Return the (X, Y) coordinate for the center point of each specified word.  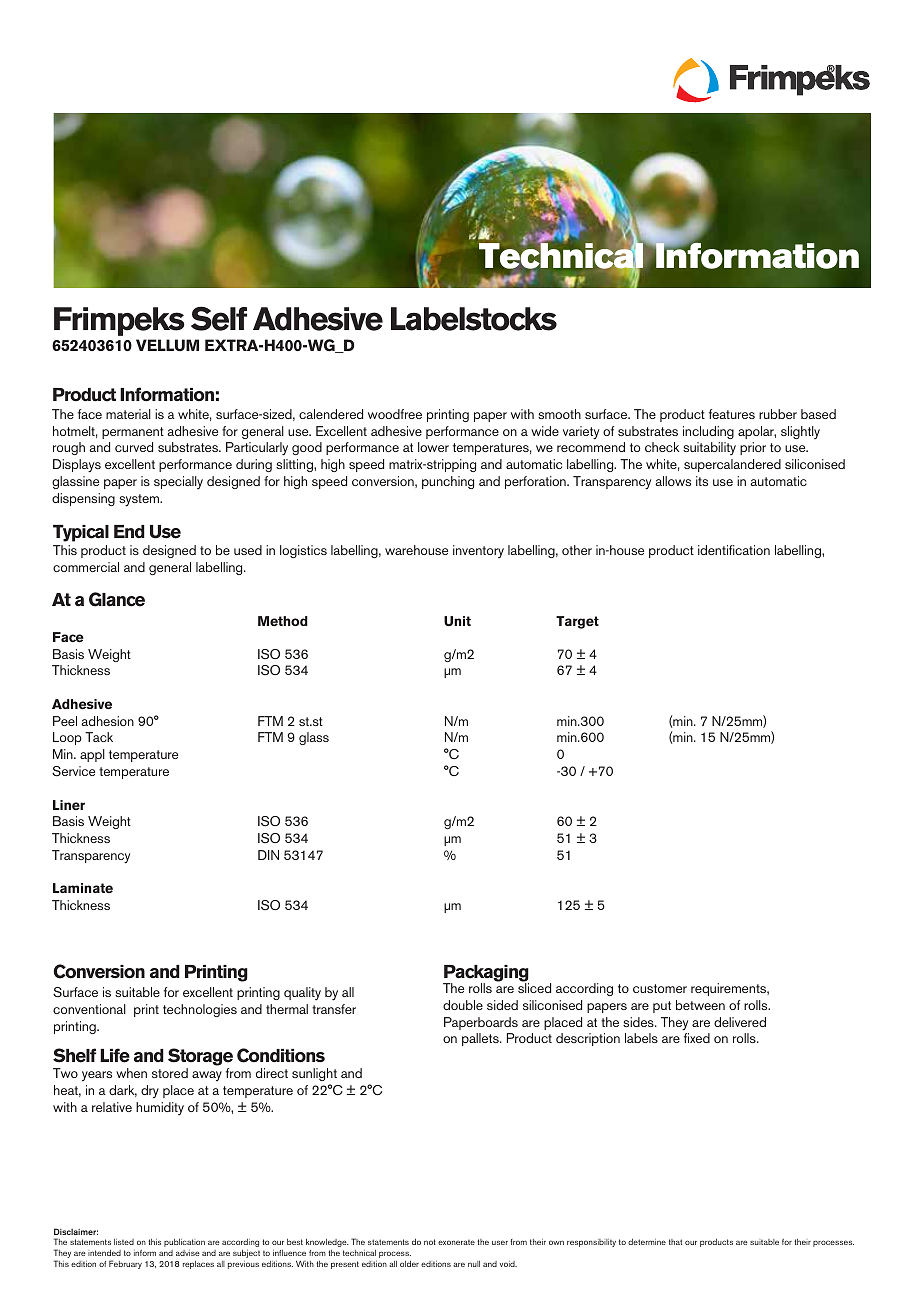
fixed (697, 1038)
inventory (478, 551)
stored (170, 1073)
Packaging (486, 974)
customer (660, 988)
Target (577, 622)
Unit (457, 621)
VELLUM (167, 345)
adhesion (107, 721)
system (140, 500)
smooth (559, 414)
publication (184, 1243)
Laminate (83, 888)
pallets (481, 1039)
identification (734, 550)
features (732, 414)
